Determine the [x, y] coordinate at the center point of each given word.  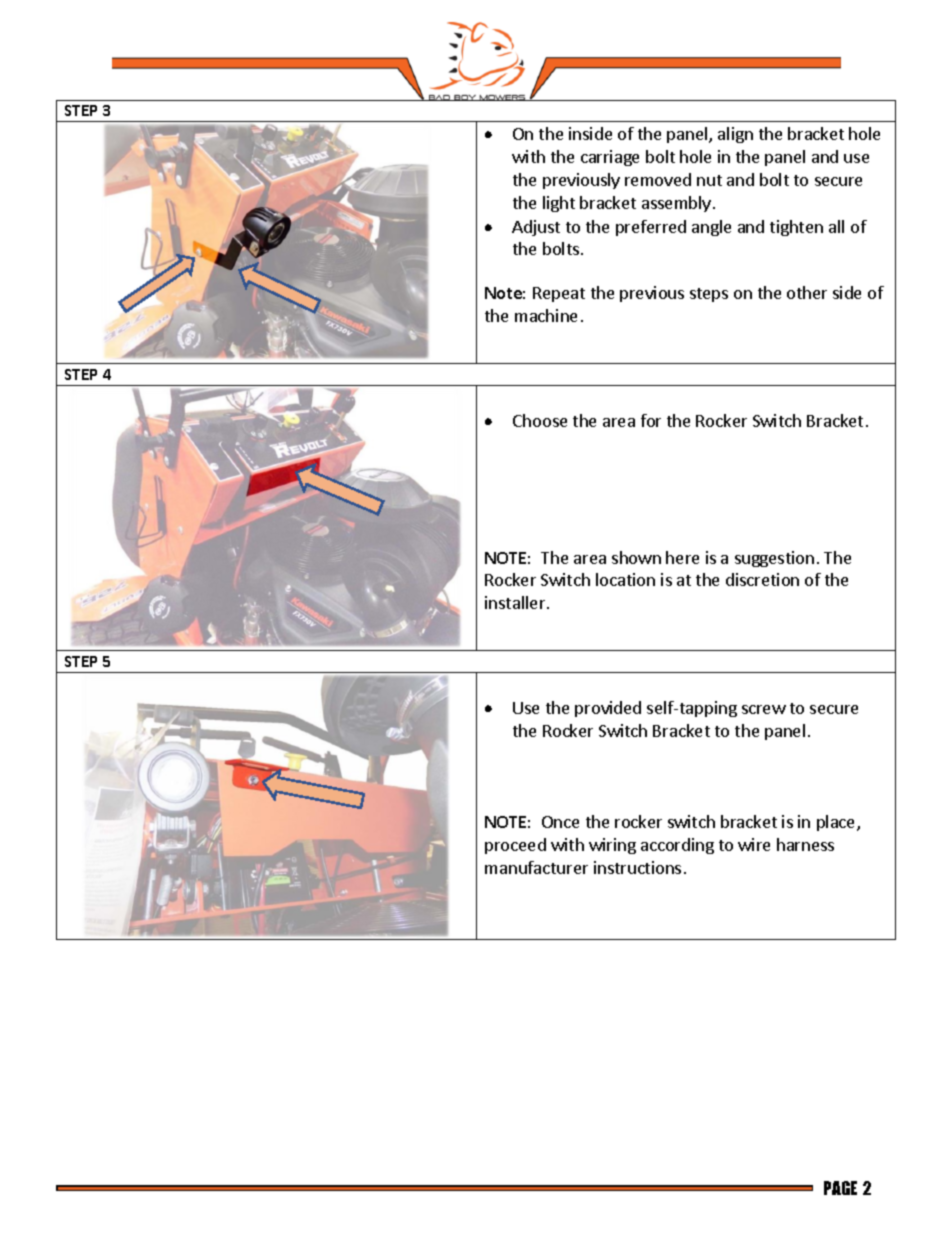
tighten [796, 228]
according [677, 846]
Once [560, 822]
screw [764, 709]
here [682, 557]
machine [546, 315]
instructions [637, 867]
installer [516, 602]
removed [658, 179]
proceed [515, 846]
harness [805, 844]
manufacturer [536, 867]
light [559, 204]
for [651, 420]
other [807, 292]
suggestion [774, 559]
